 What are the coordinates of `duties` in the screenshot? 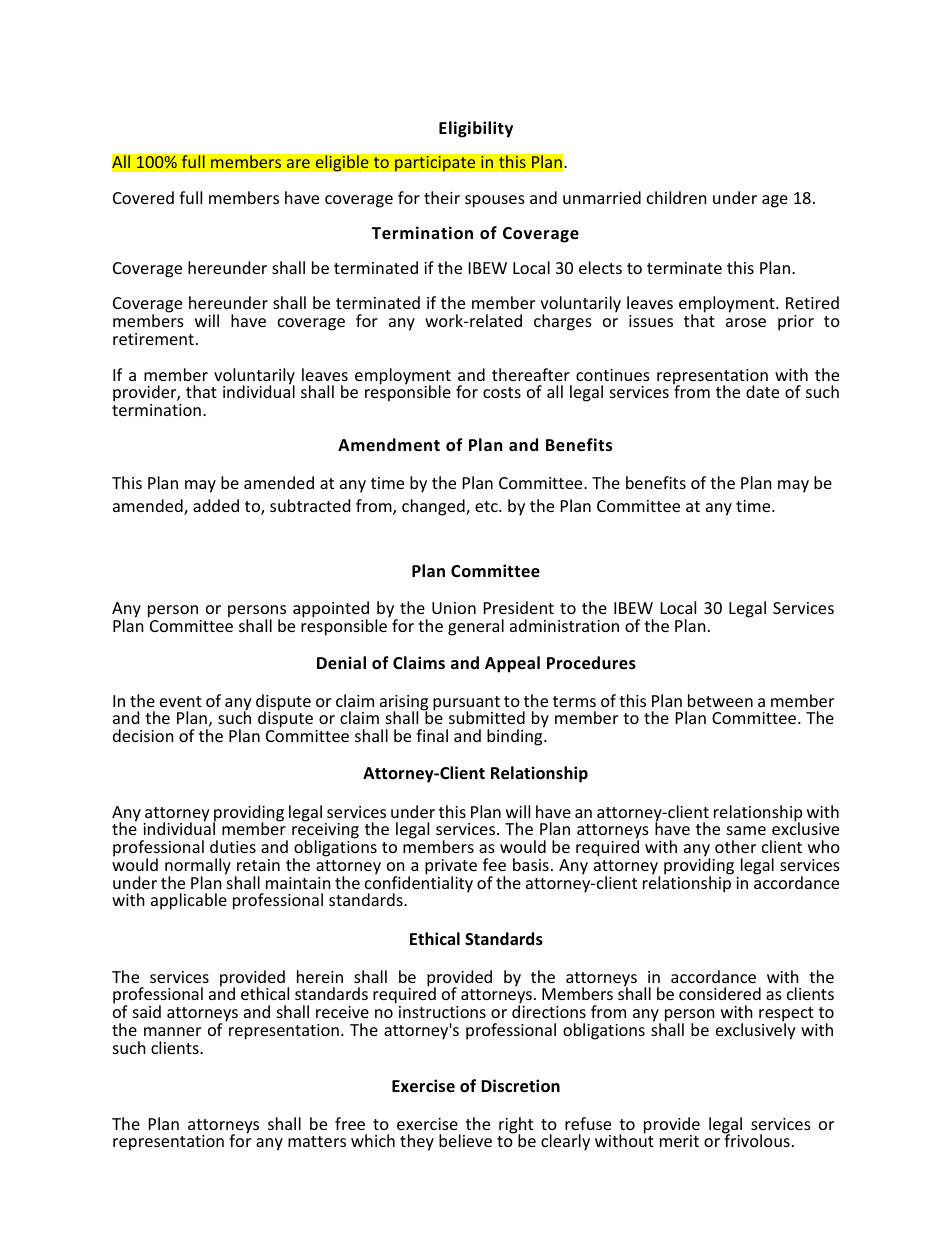 It's located at (233, 846).
